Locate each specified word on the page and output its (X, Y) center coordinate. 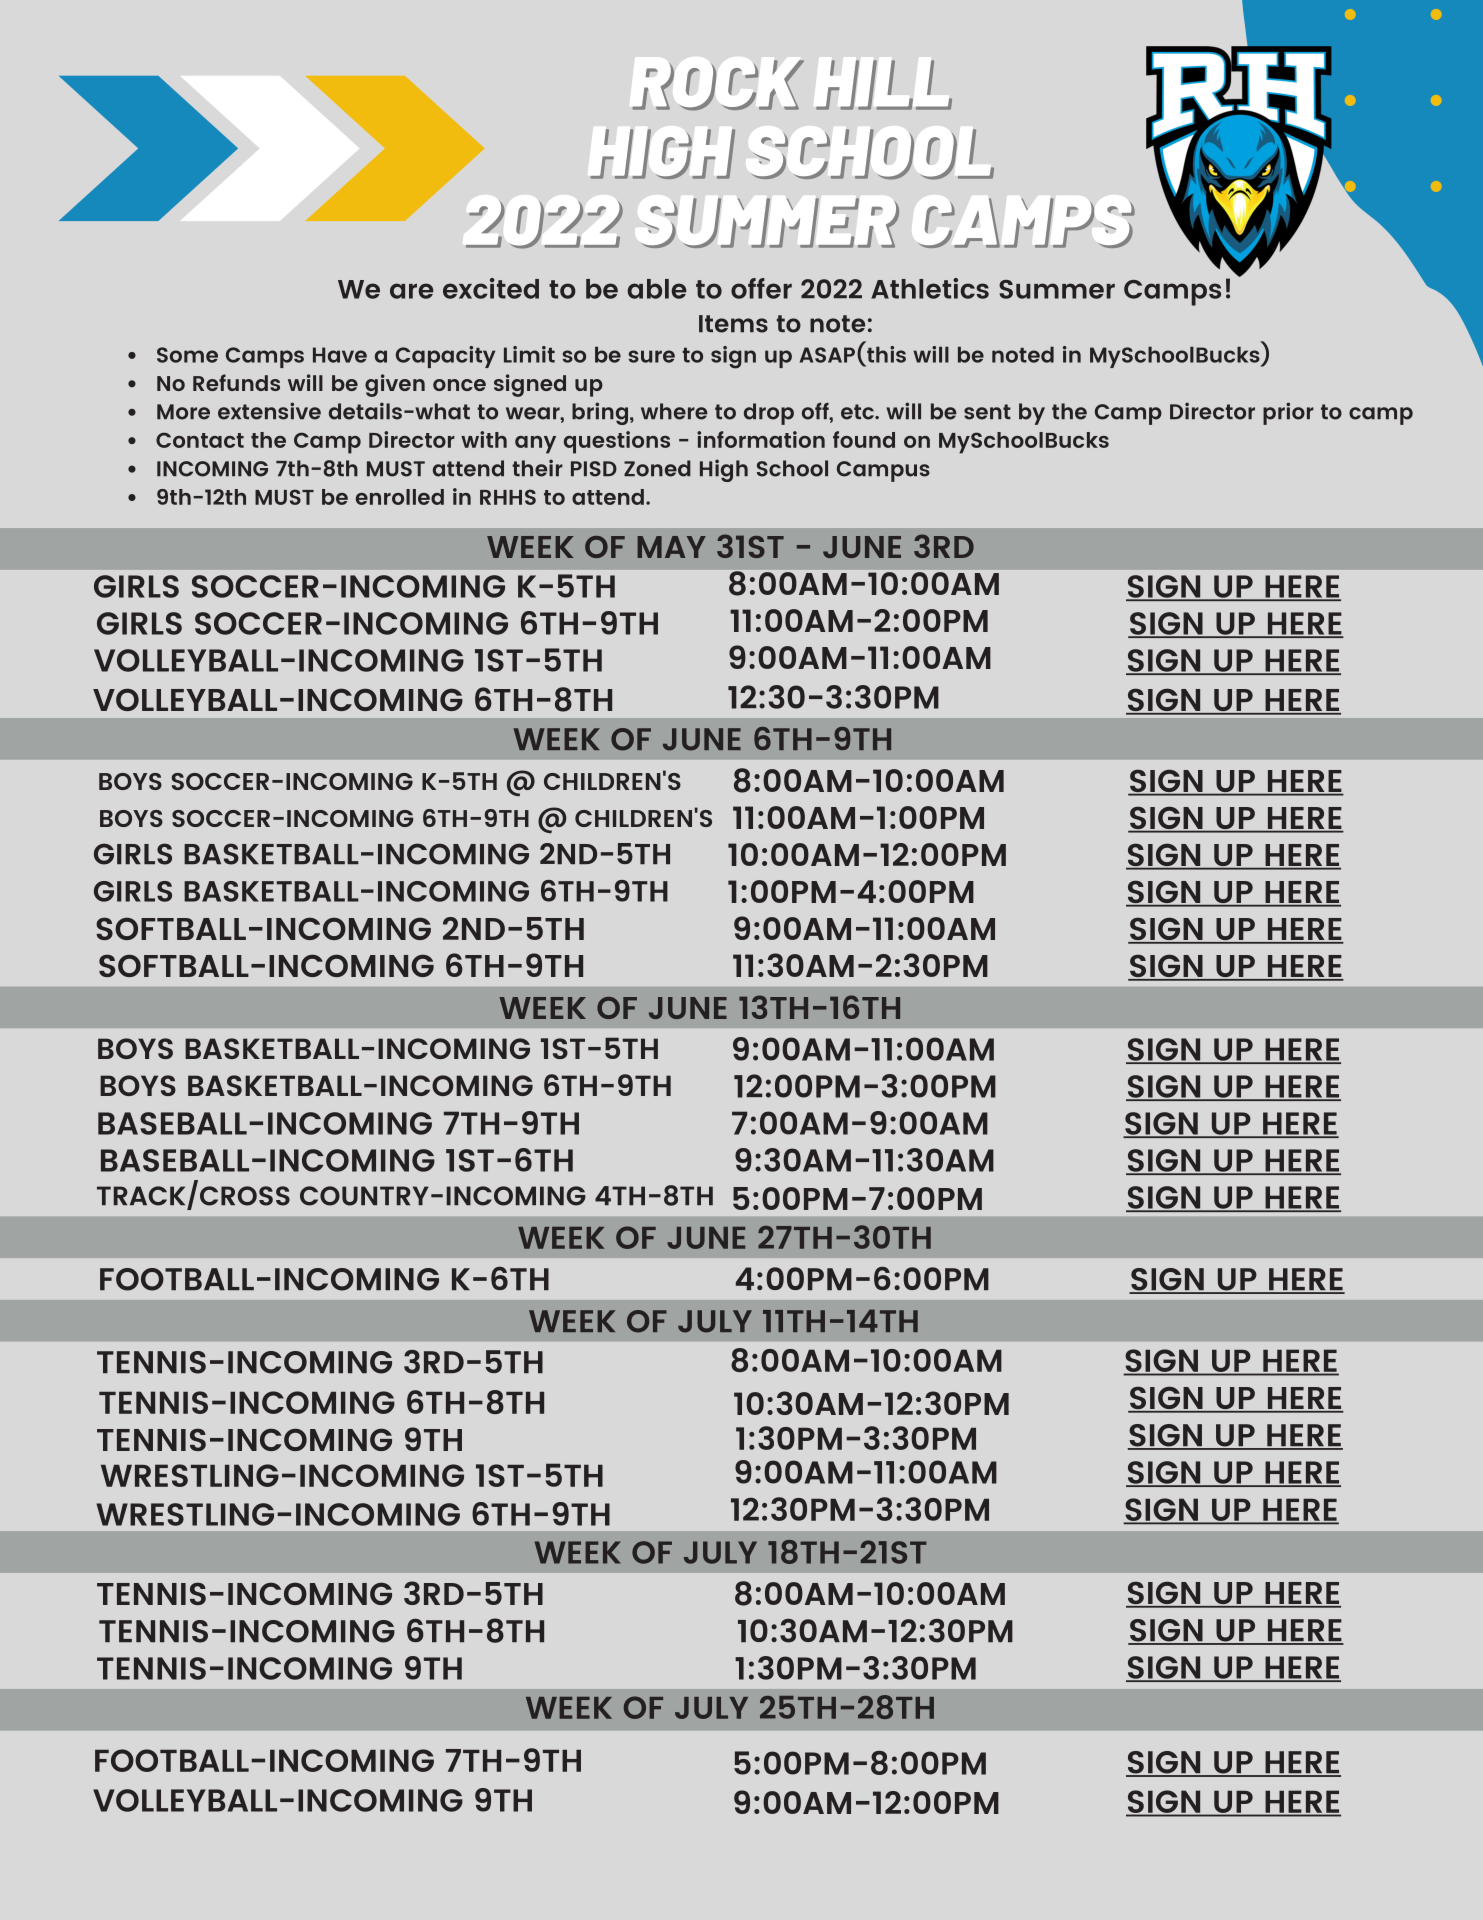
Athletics (930, 288)
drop (769, 414)
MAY (671, 547)
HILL (884, 84)
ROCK (718, 85)
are (411, 291)
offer (761, 288)
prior (1288, 413)
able (656, 289)
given (395, 385)
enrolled (400, 497)
